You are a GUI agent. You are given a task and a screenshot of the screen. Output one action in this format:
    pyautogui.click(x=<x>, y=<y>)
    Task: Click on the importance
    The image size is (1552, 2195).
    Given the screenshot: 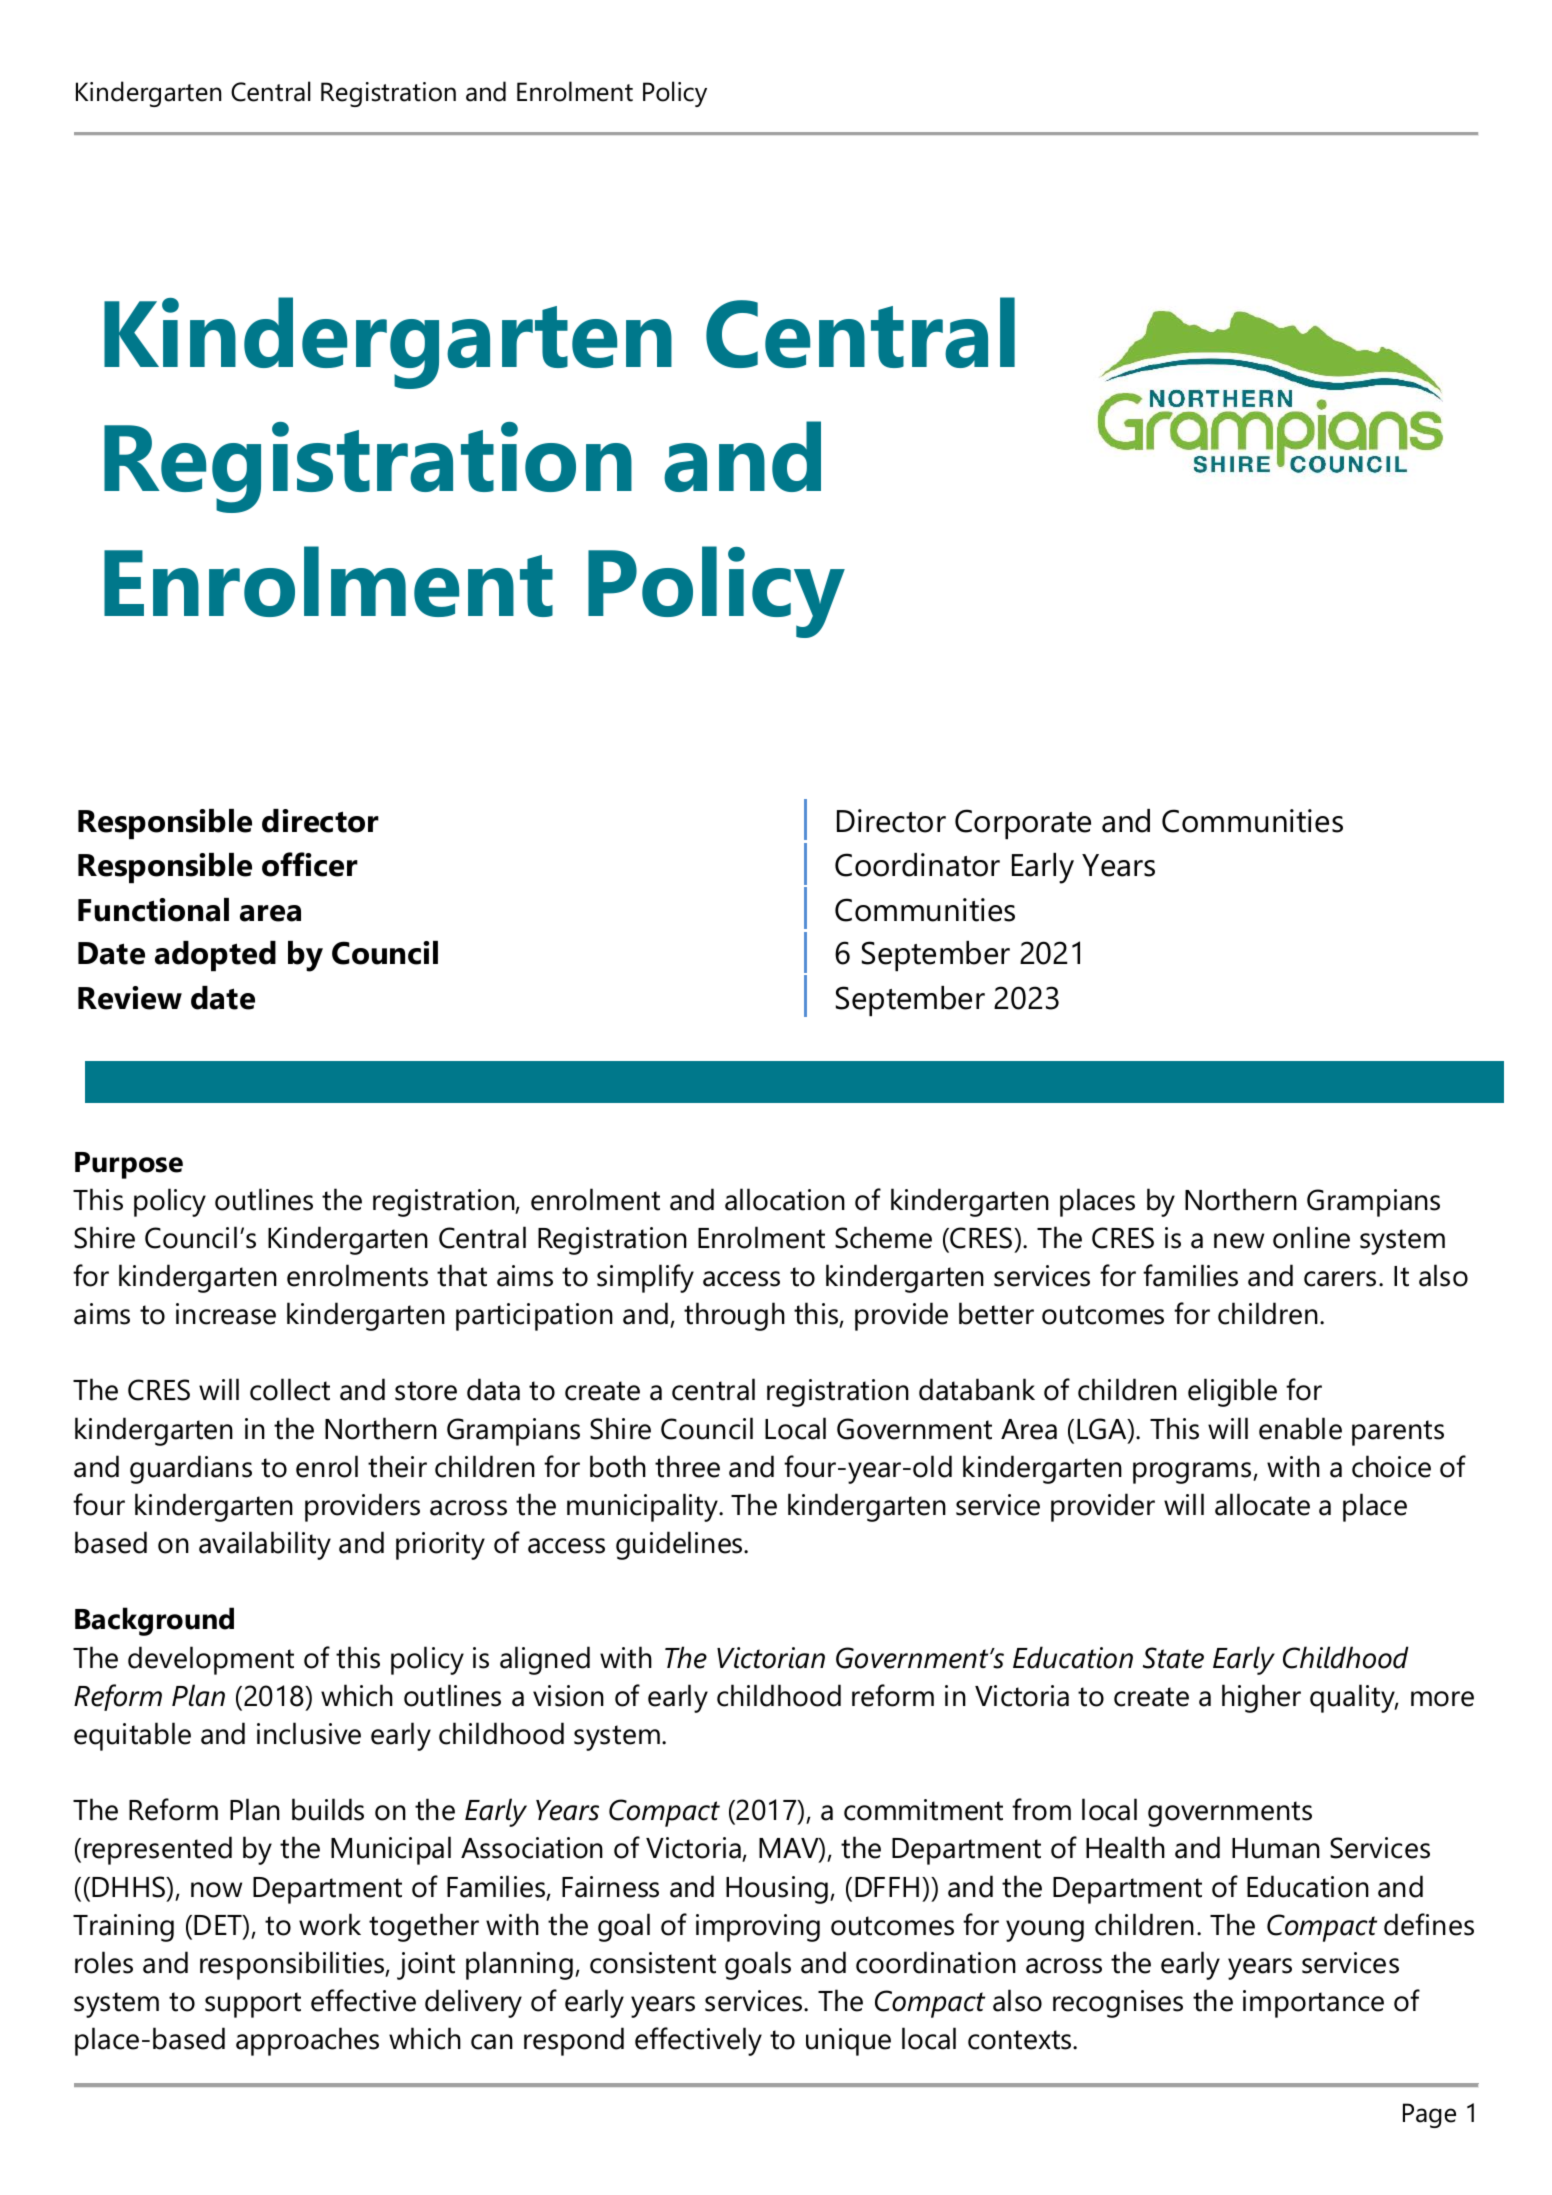 What is the action you would take?
    pyautogui.click(x=1313, y=2004)
